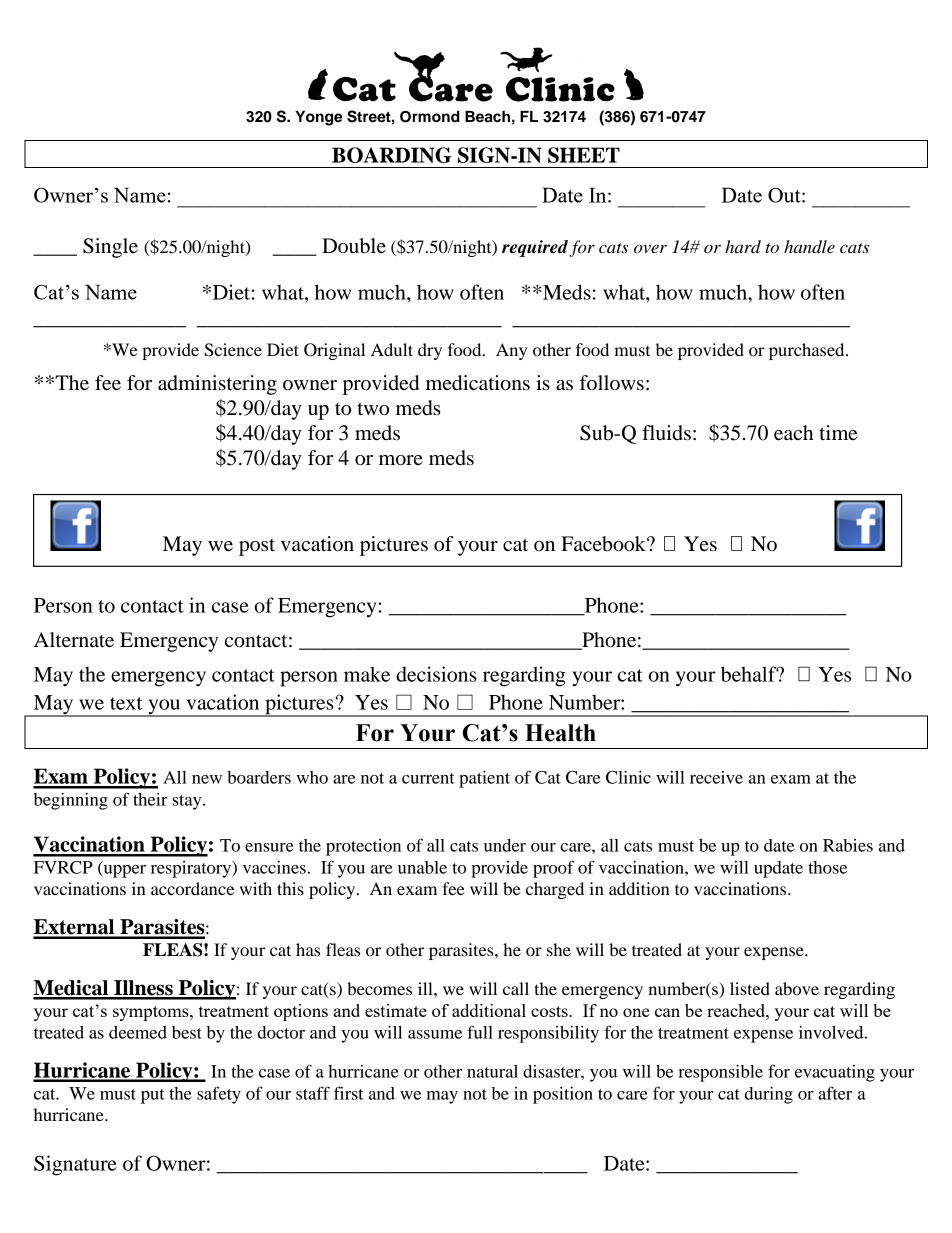 This screenshot has width=952, height=1233. What do you see at coordinates (492, 1071) in the screenshot?
I see `natural` at bounding box center [492, 1071].
